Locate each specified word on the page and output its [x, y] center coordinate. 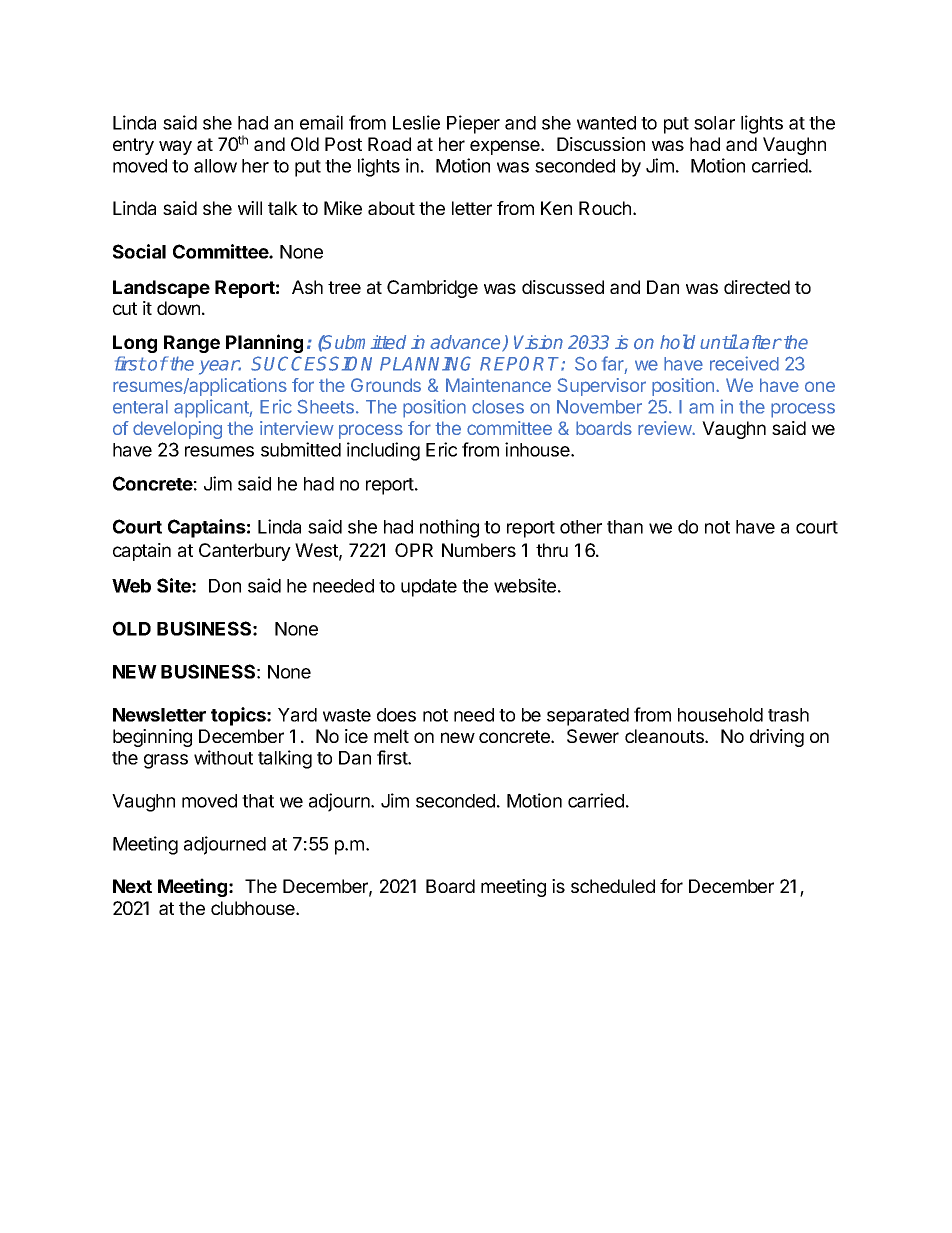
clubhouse [254, 908]
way [175, 147]
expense [506, 147]
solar [714, 123]
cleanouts [665, 736]
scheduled [613, 886]
